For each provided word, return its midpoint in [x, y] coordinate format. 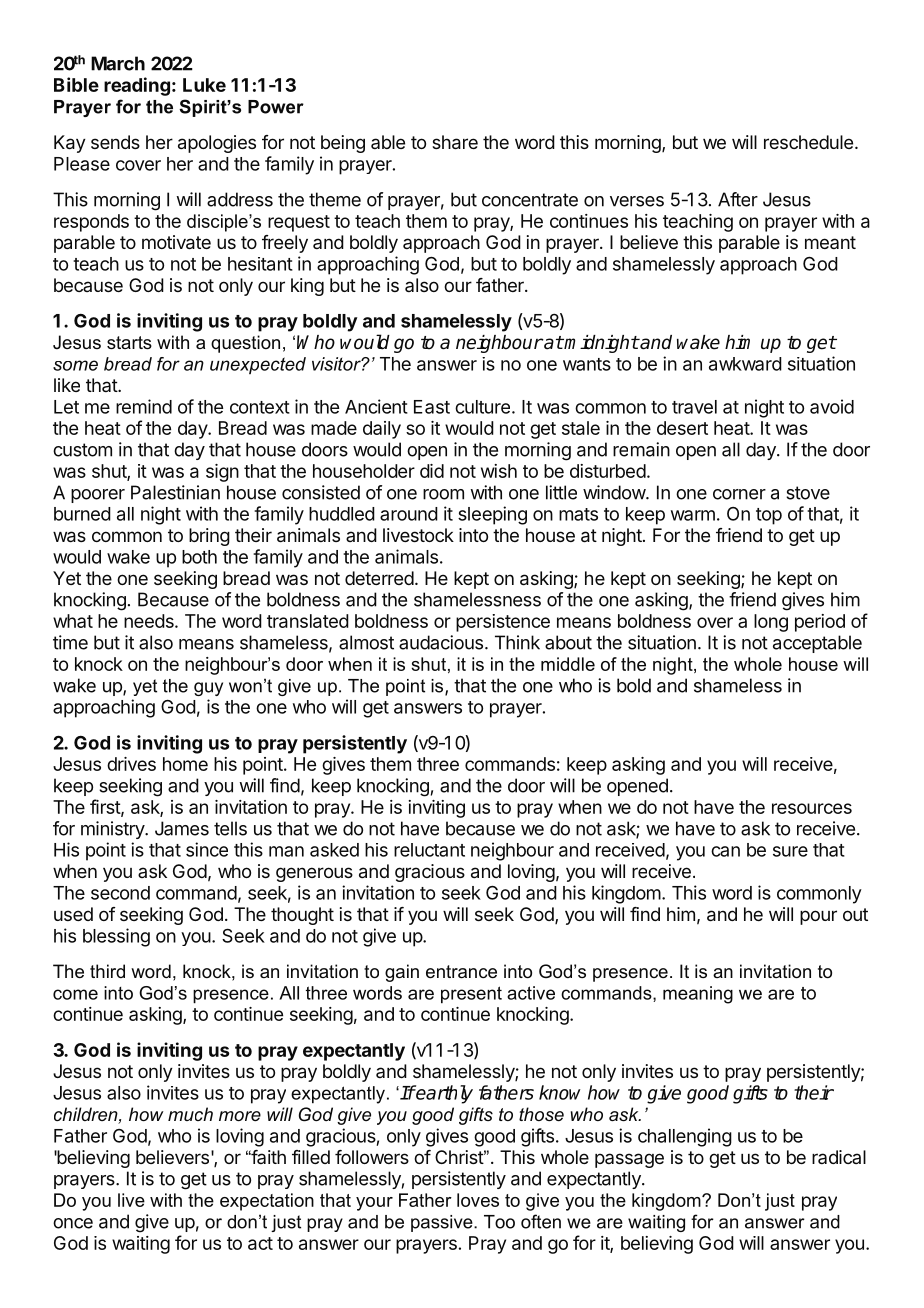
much [190, 1114]
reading [137, 86]
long [771, 623]
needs [150, 621]
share [455, 142]
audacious [441, 642]
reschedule [808, 142]
